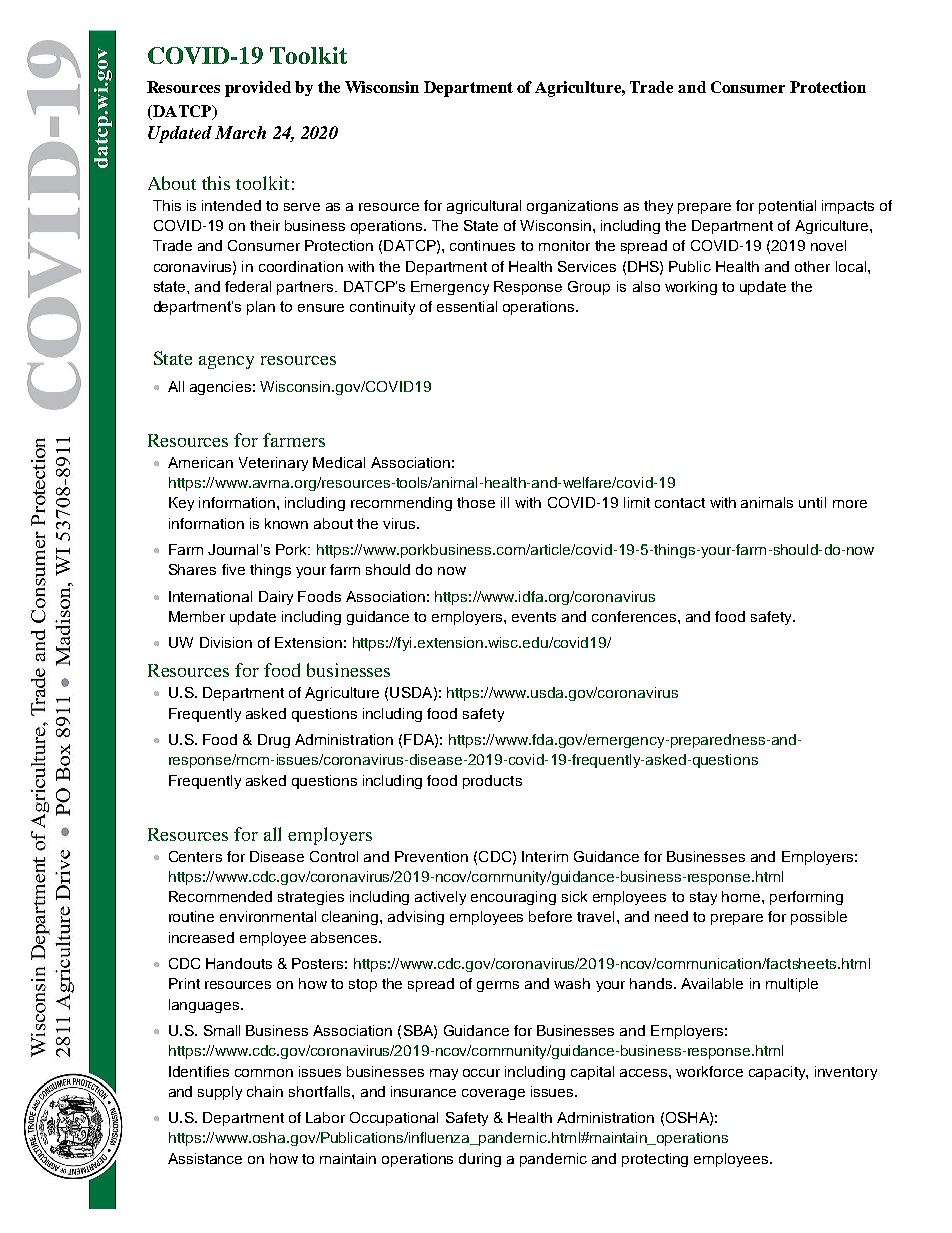  What do you see at coordinates (787, 207) in the screenshot?
I see `potential` at bounding box center [787, 207].
